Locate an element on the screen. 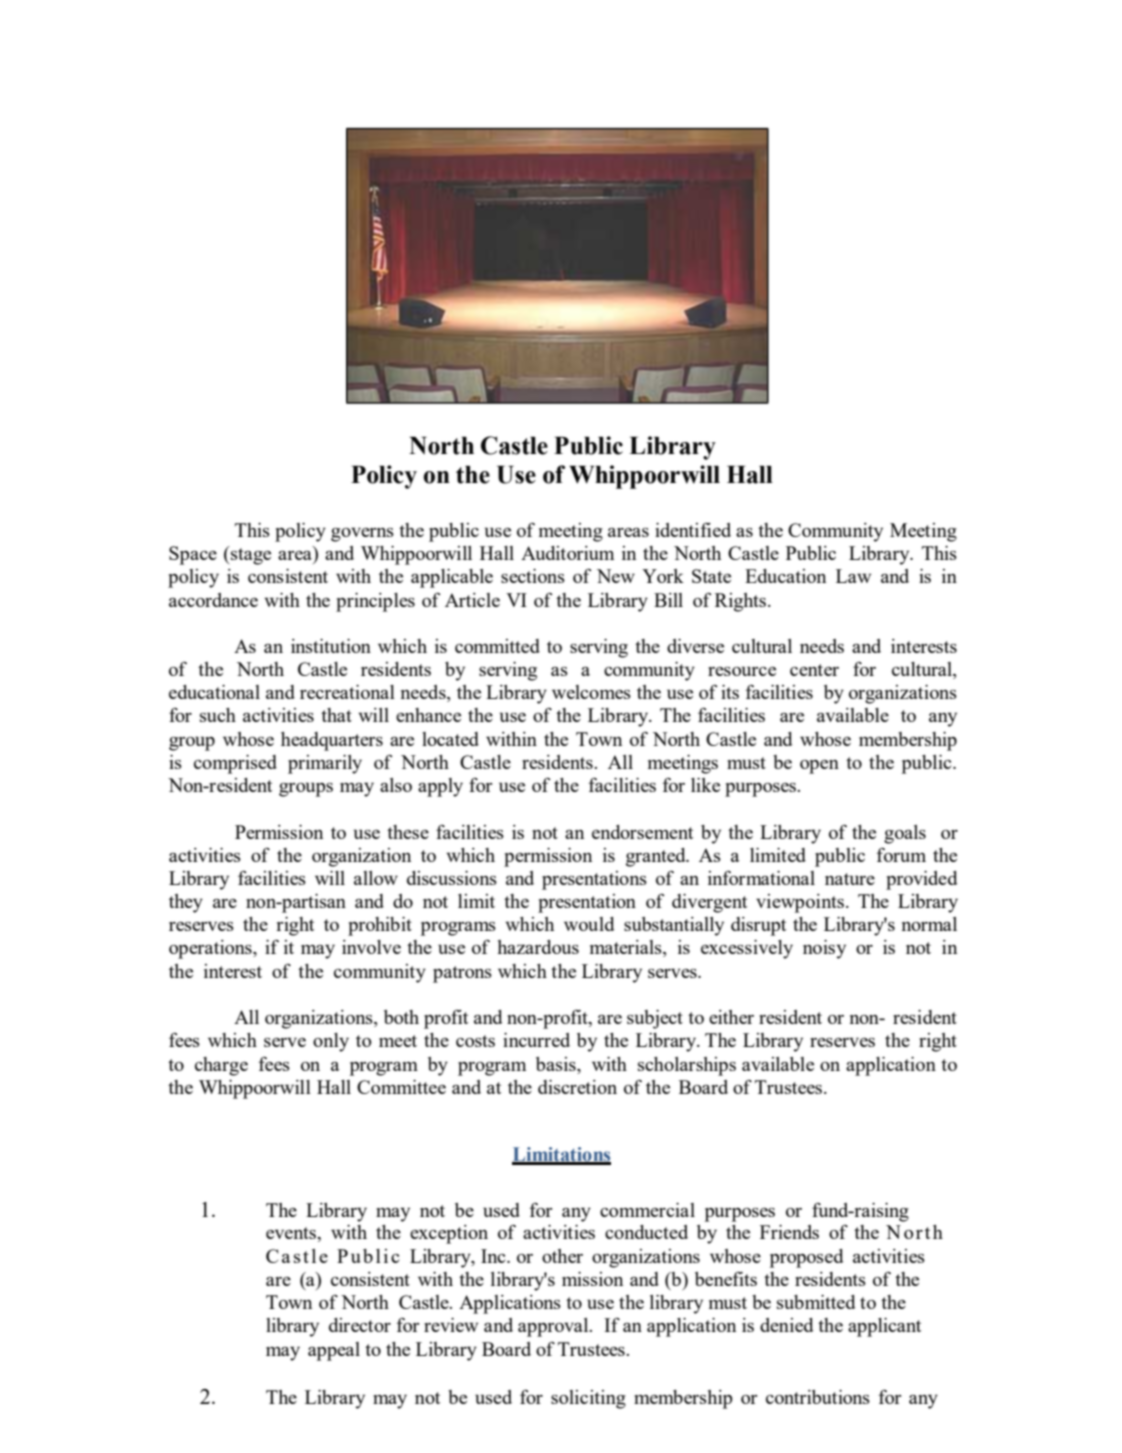 This screenshot has width=1122, height=1453. Auditorium is located at coordinates (567, 553).
